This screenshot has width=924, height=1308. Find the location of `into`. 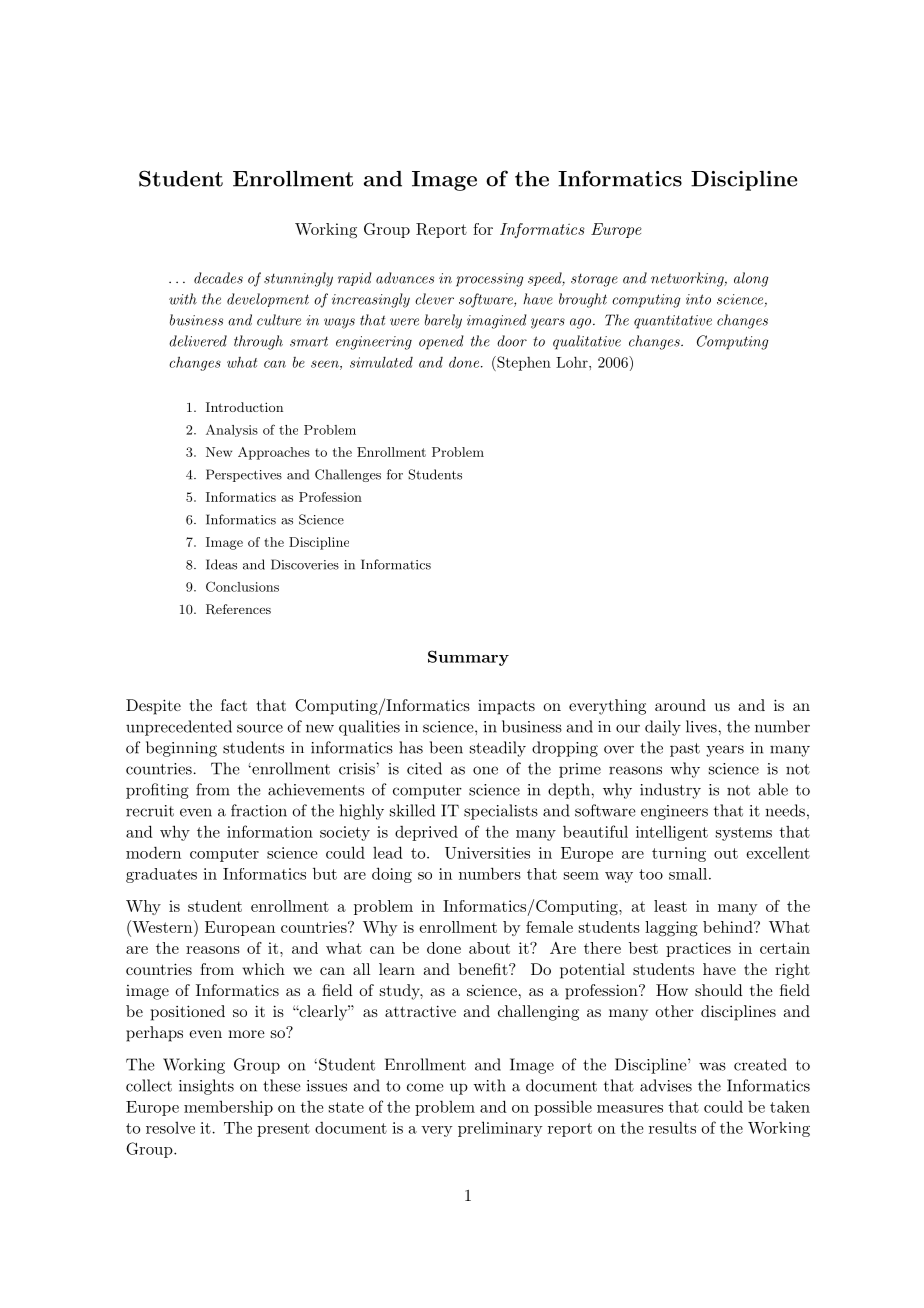

into is located at coordinates (698, 299).
